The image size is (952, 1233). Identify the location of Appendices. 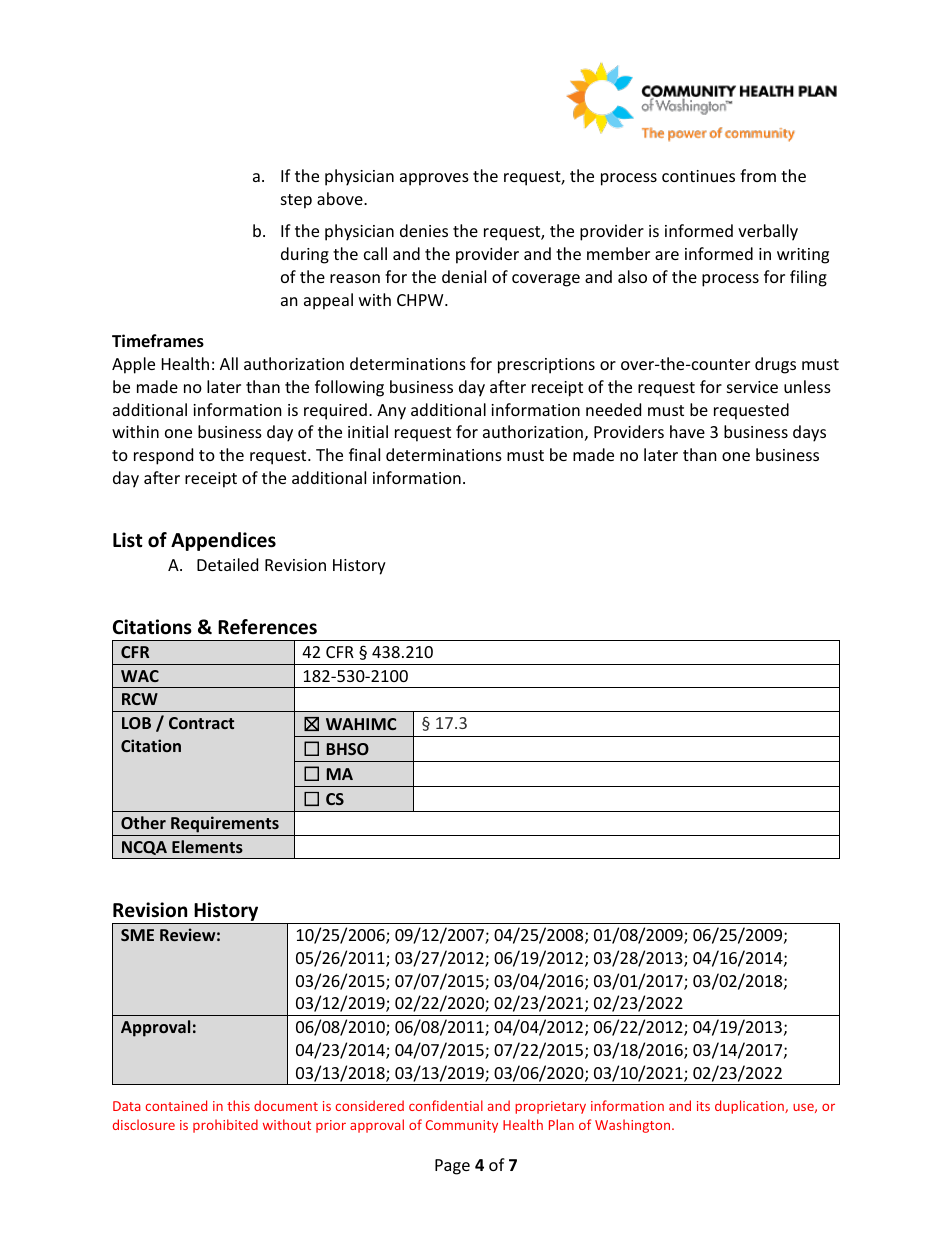
(223, 541).
